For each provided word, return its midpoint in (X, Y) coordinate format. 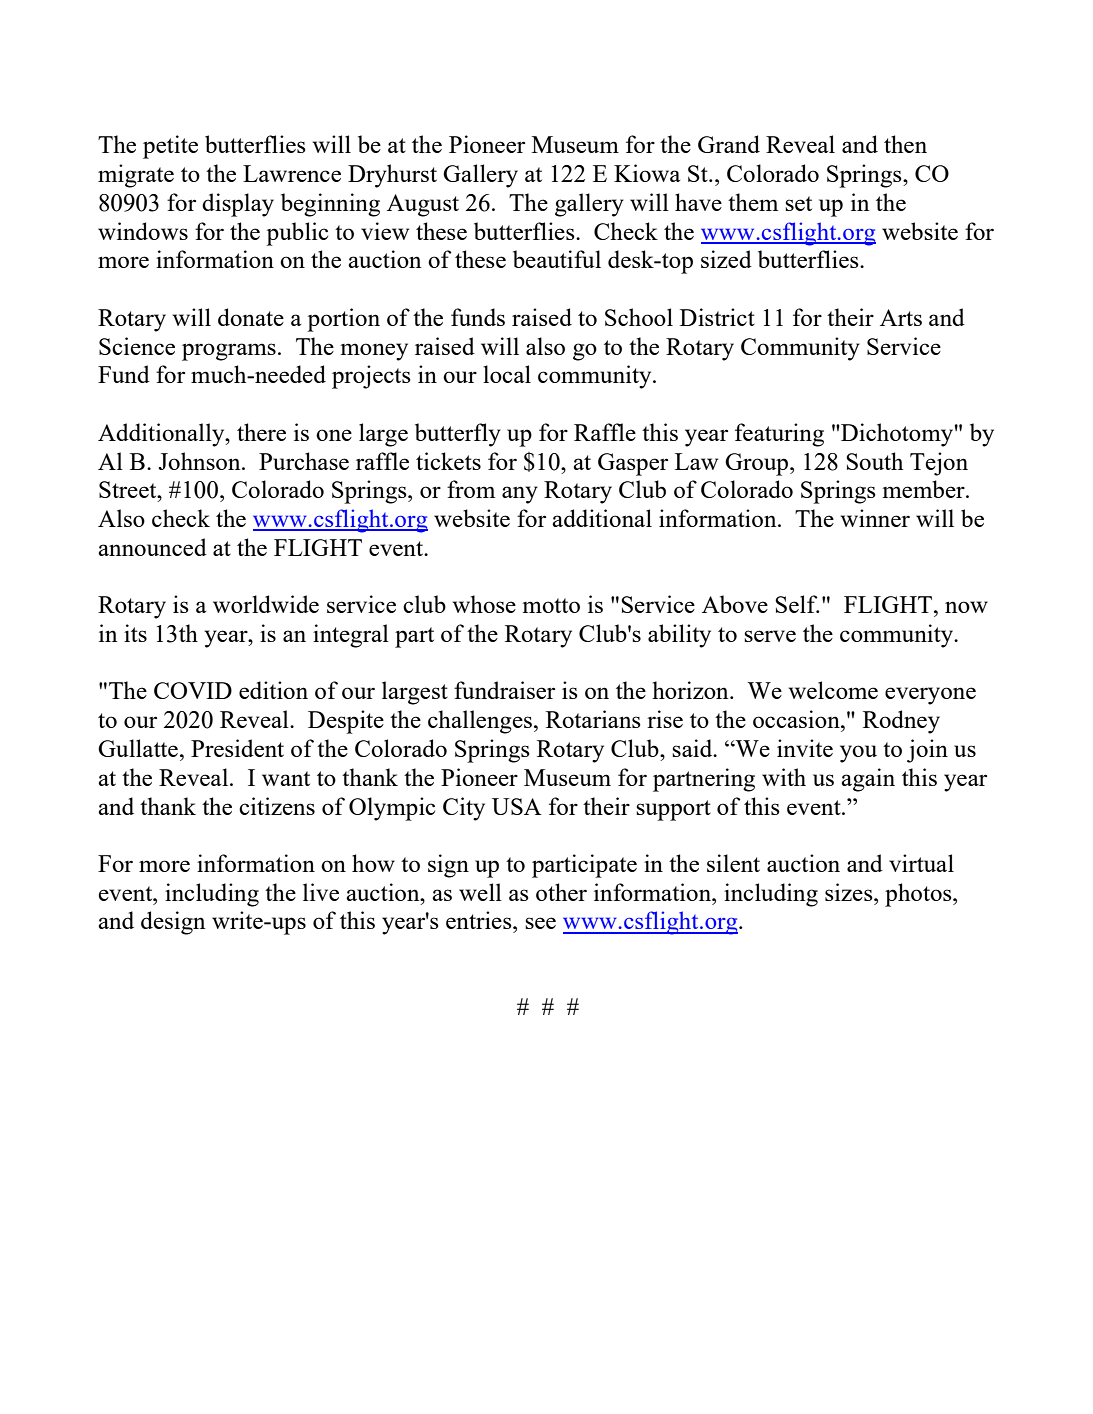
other (561, 892)
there (261, 432)
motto (551, 605)
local (507, 374)
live (321, 892)
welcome (833, 690)
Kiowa (647, 173)
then (905, 144)
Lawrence (292, 173)
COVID (193, 690)
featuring (779, 435)
